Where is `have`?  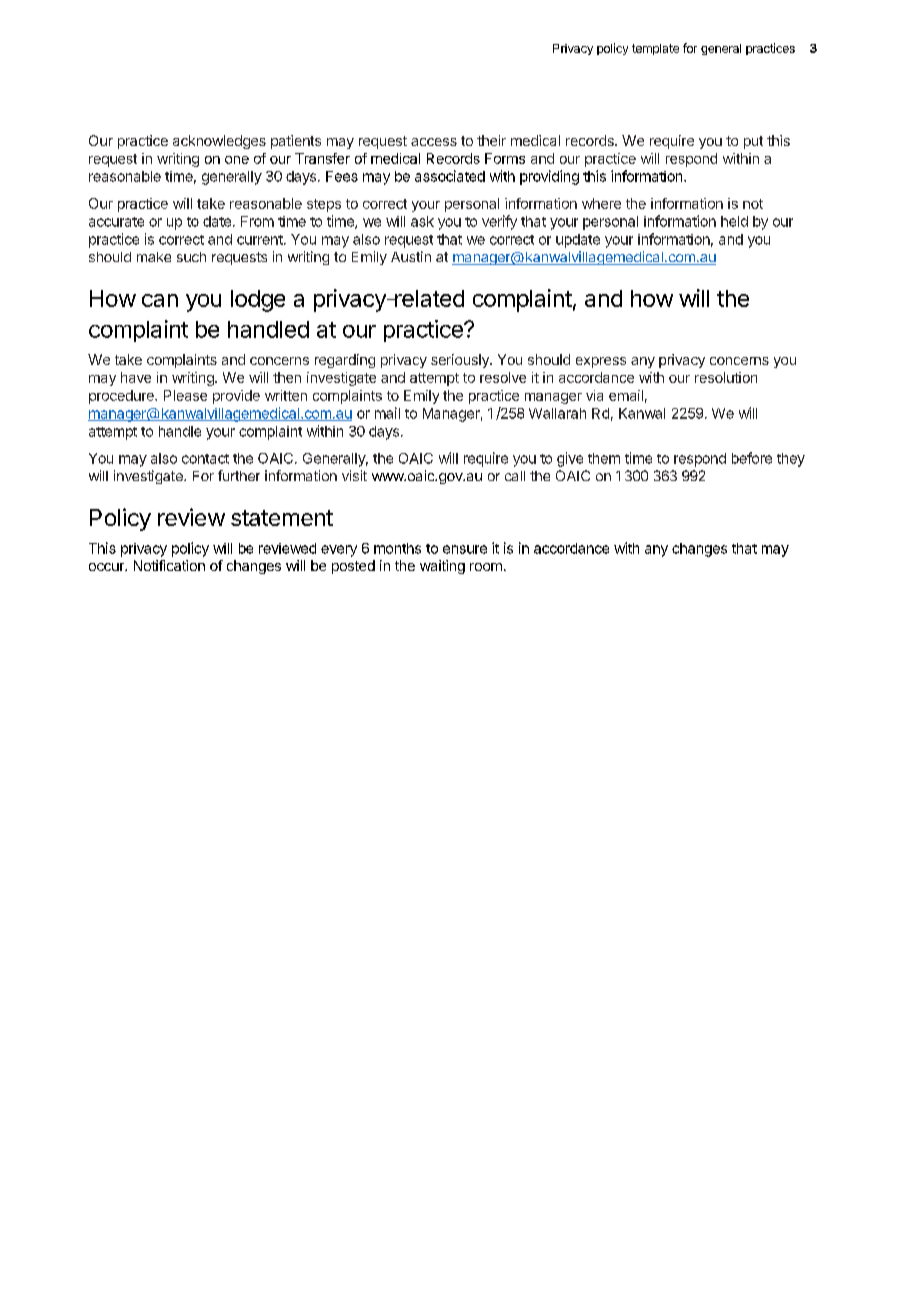 have is located at coordinates (136, 377).
